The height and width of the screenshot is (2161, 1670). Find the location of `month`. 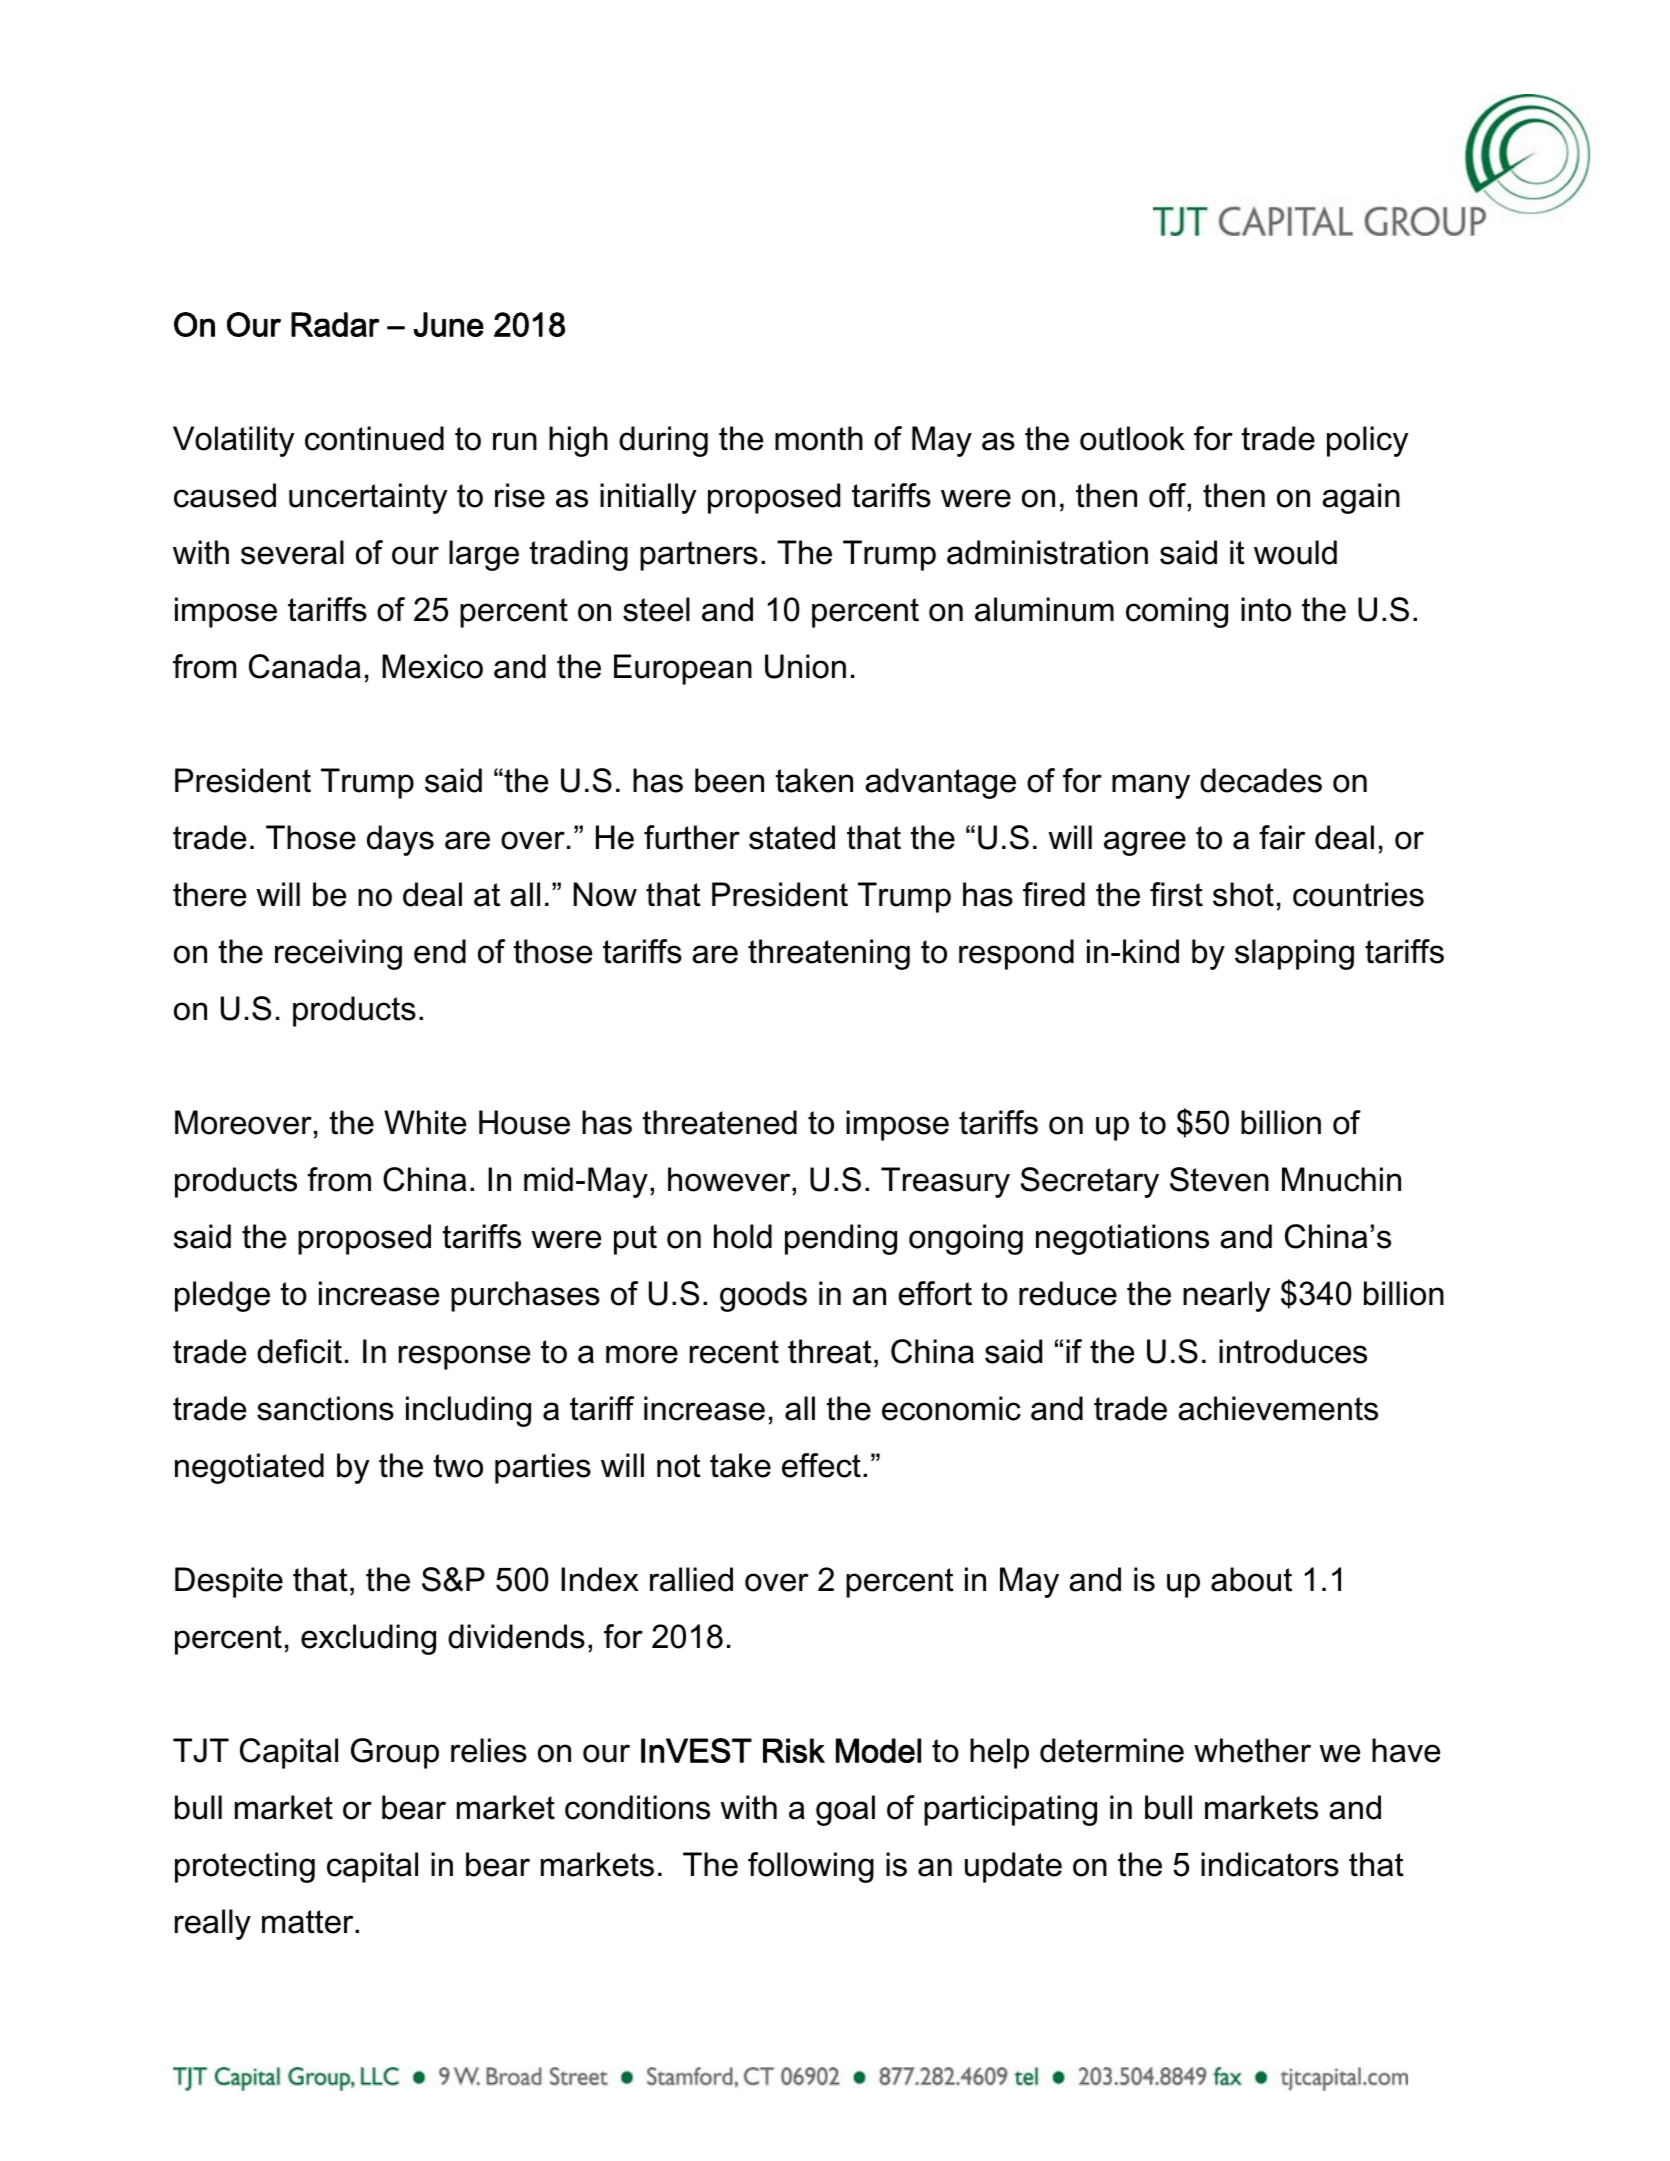

month is located at coordinates (819, 438).
